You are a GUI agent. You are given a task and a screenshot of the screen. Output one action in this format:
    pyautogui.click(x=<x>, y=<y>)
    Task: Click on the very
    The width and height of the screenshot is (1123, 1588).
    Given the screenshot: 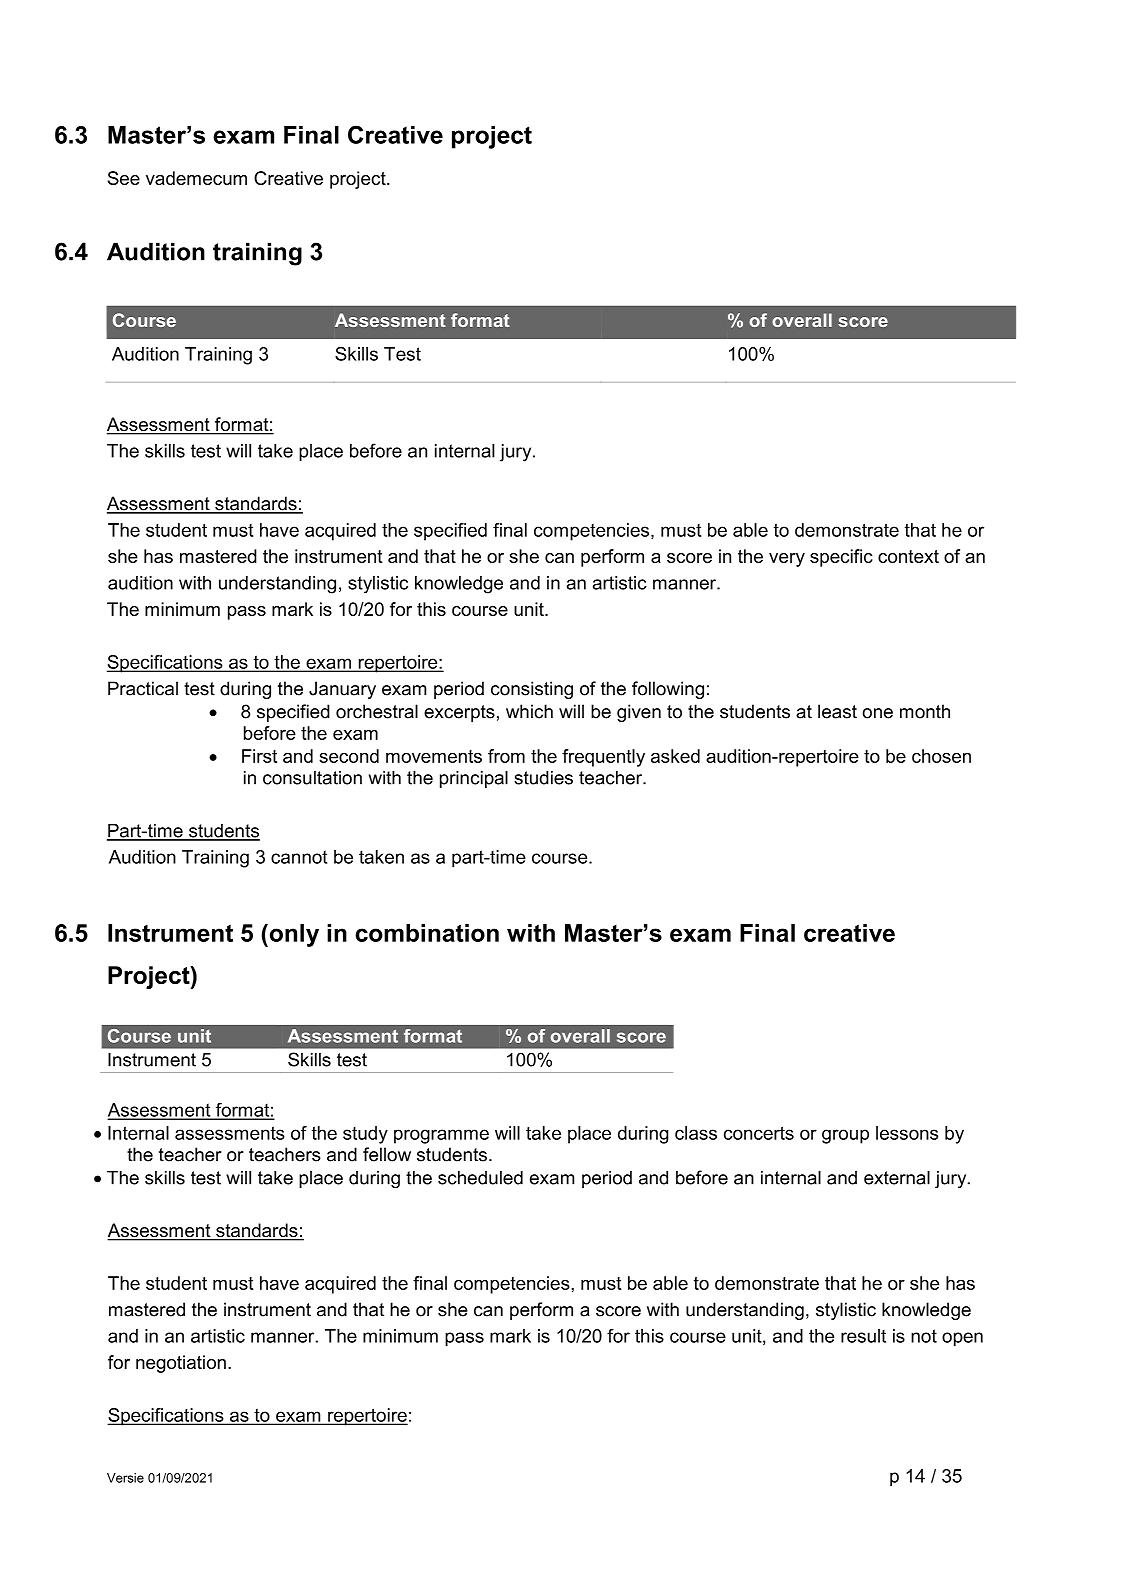 What is the action you would take?
    pyautogui.click(x=787, y=560)
